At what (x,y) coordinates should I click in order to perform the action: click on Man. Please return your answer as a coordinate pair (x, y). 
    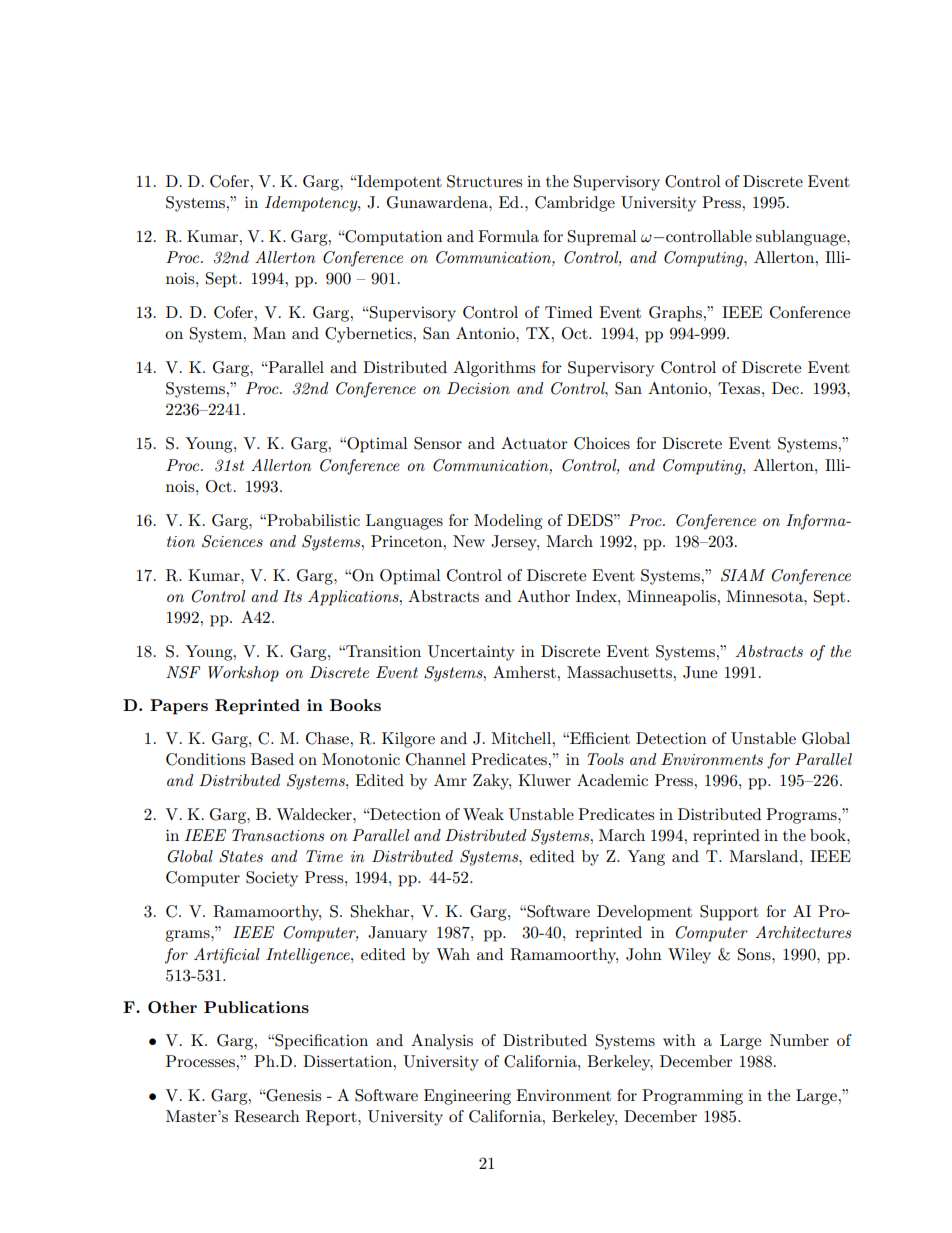
    Looking at the image, I should click on (269, 333).
